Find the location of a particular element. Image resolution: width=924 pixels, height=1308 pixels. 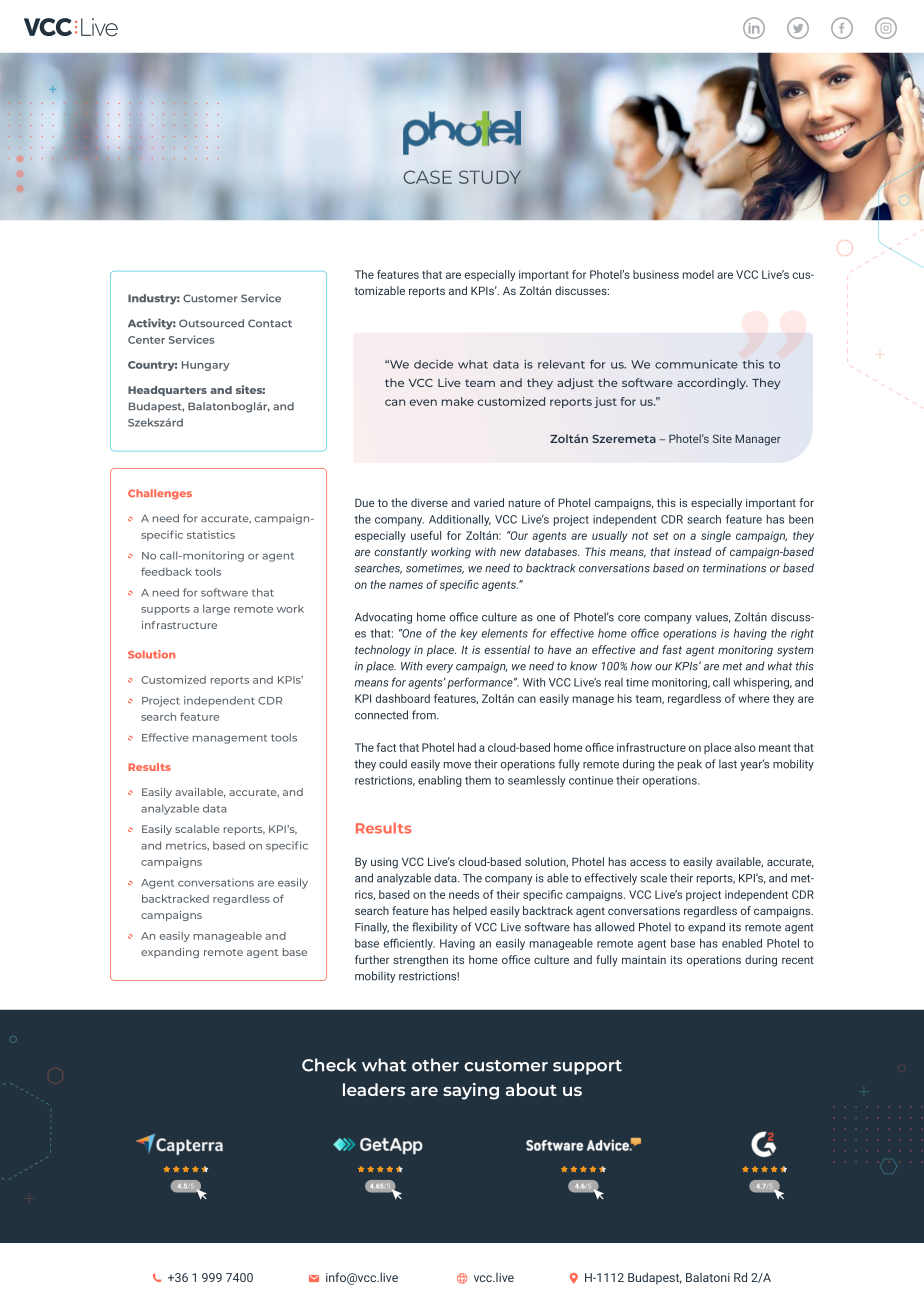

Check is located at coordinates (329, 1065).
